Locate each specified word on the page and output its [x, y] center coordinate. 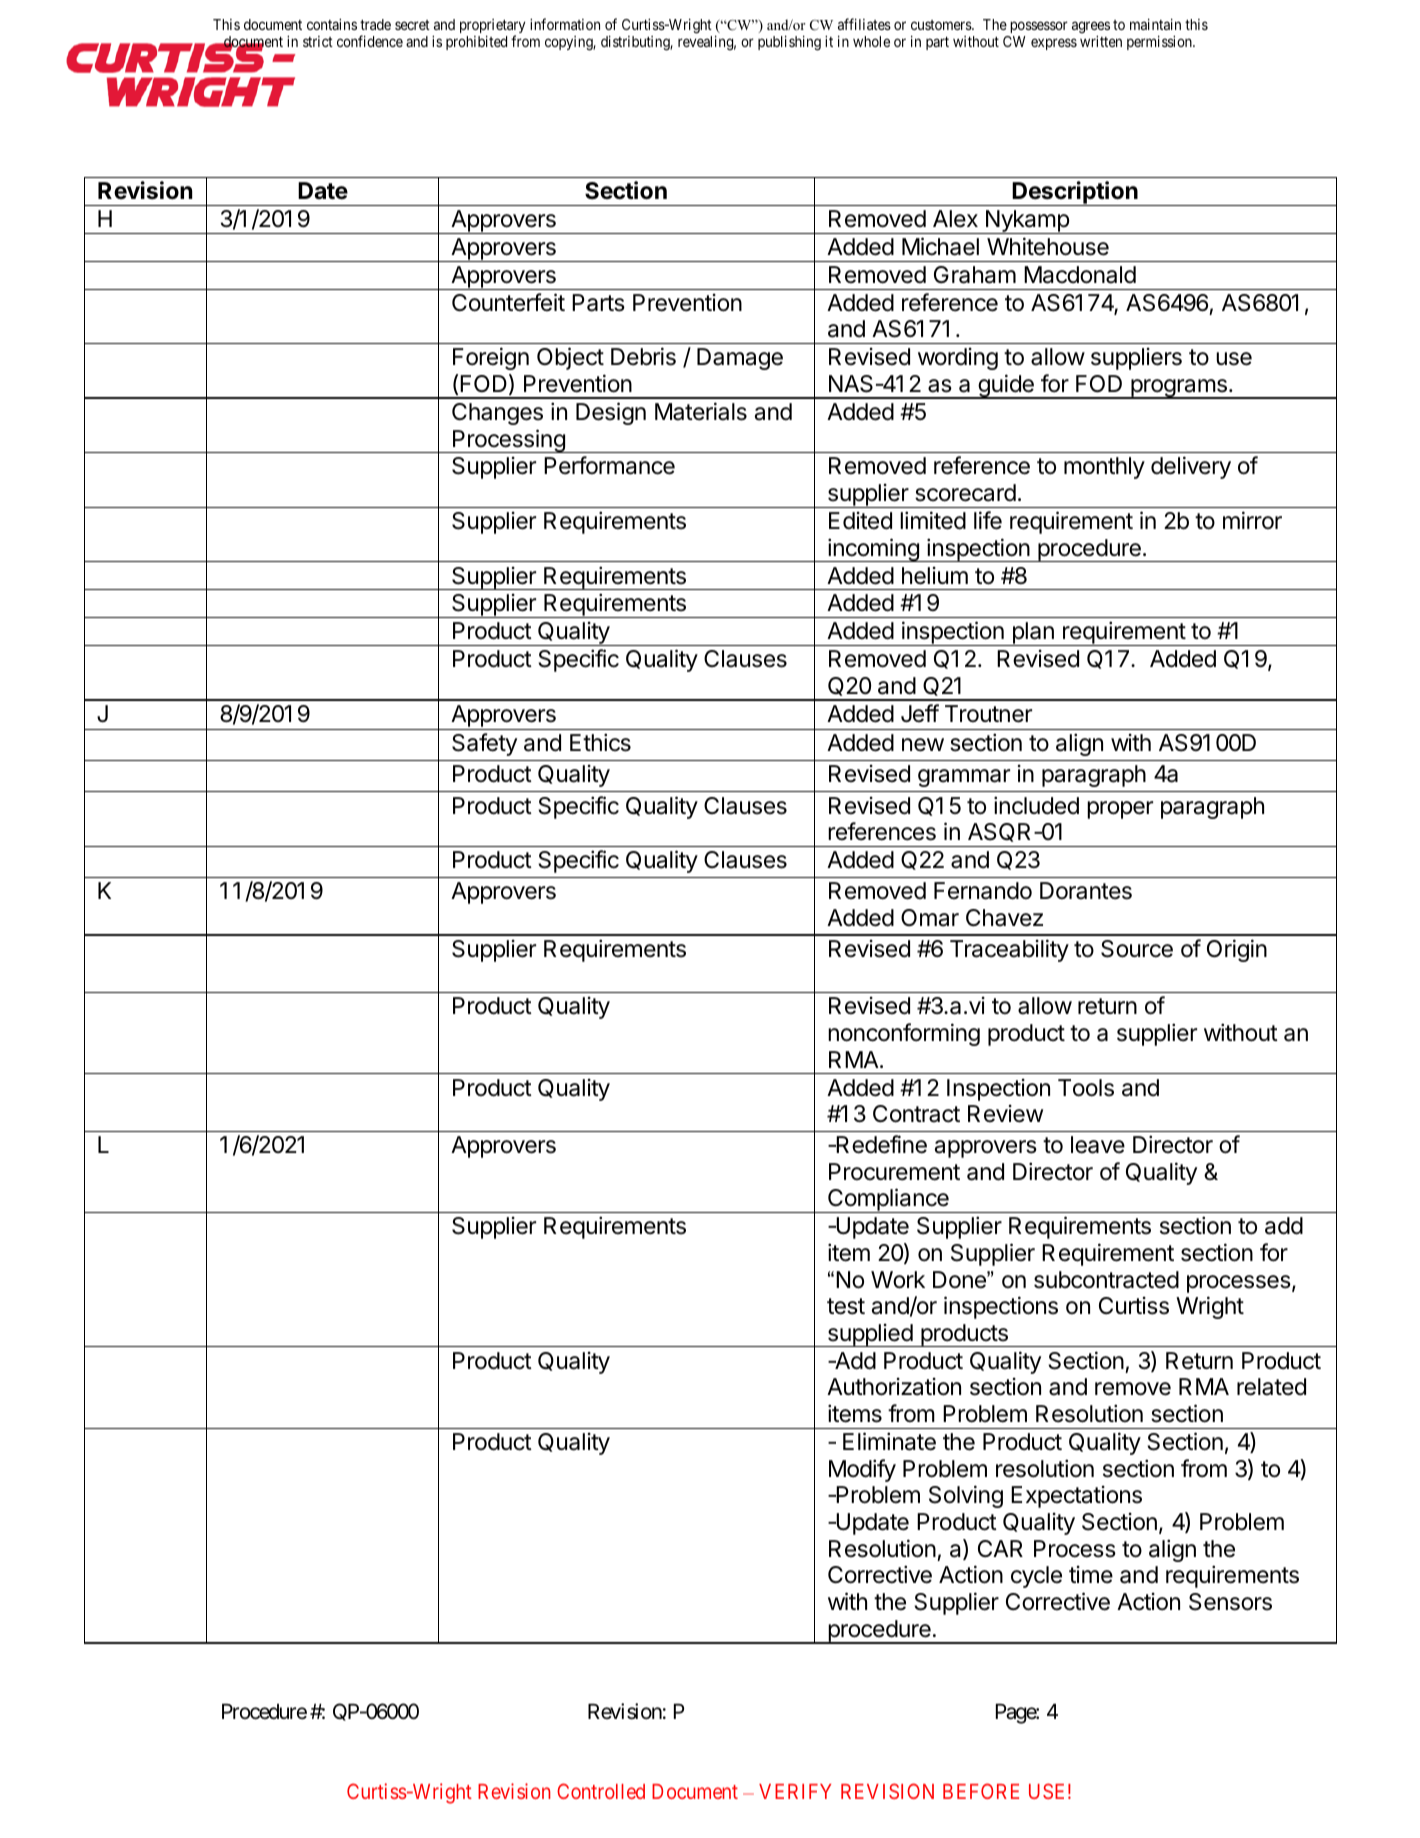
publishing [789, 43]
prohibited [476, 43]
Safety [484, 744]
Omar [930, 918]
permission [1160, 43]
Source [1137, 949]
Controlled [601, 1791]
